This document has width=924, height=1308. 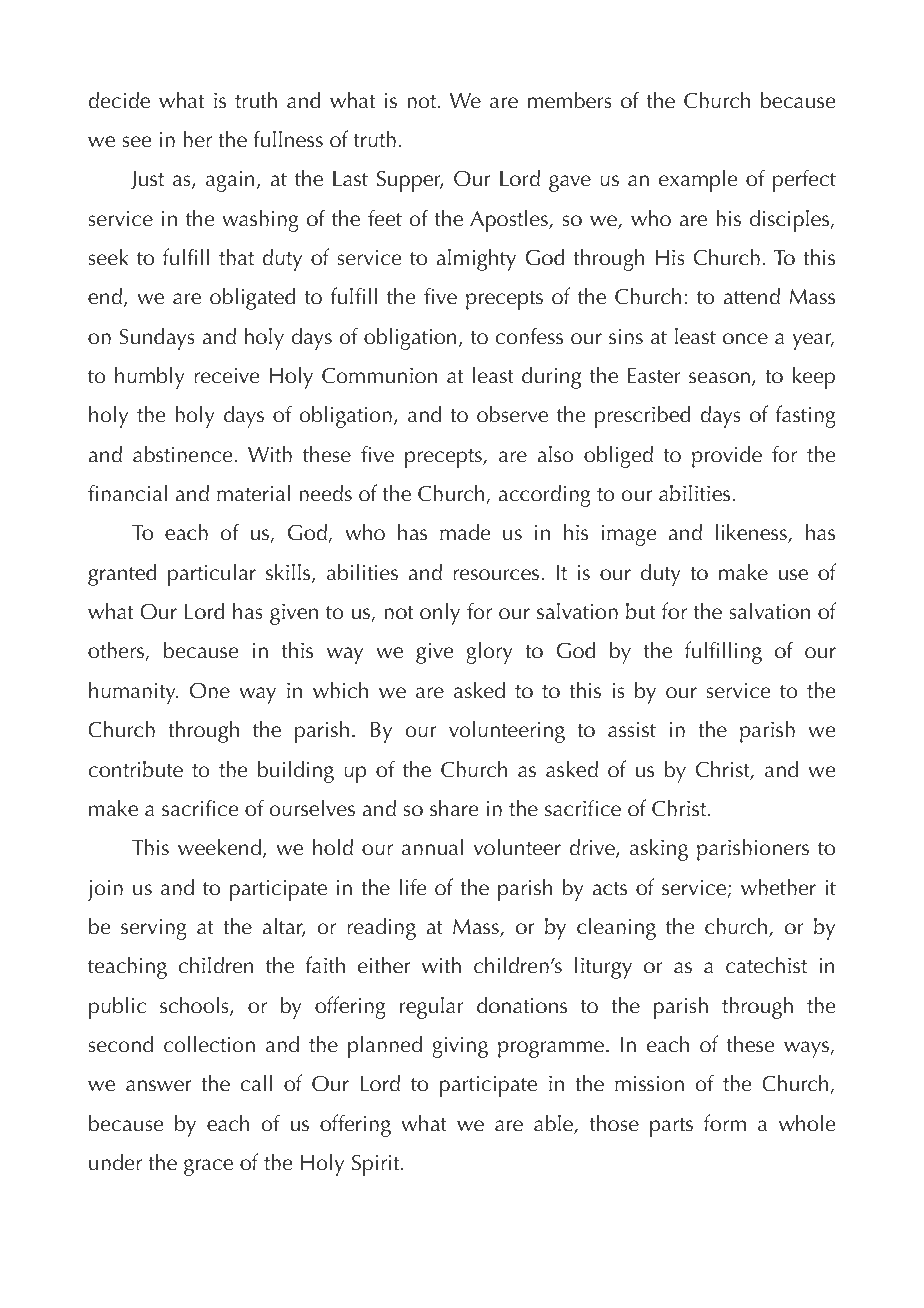 I want to click on members, so click(x=570, y=100).
